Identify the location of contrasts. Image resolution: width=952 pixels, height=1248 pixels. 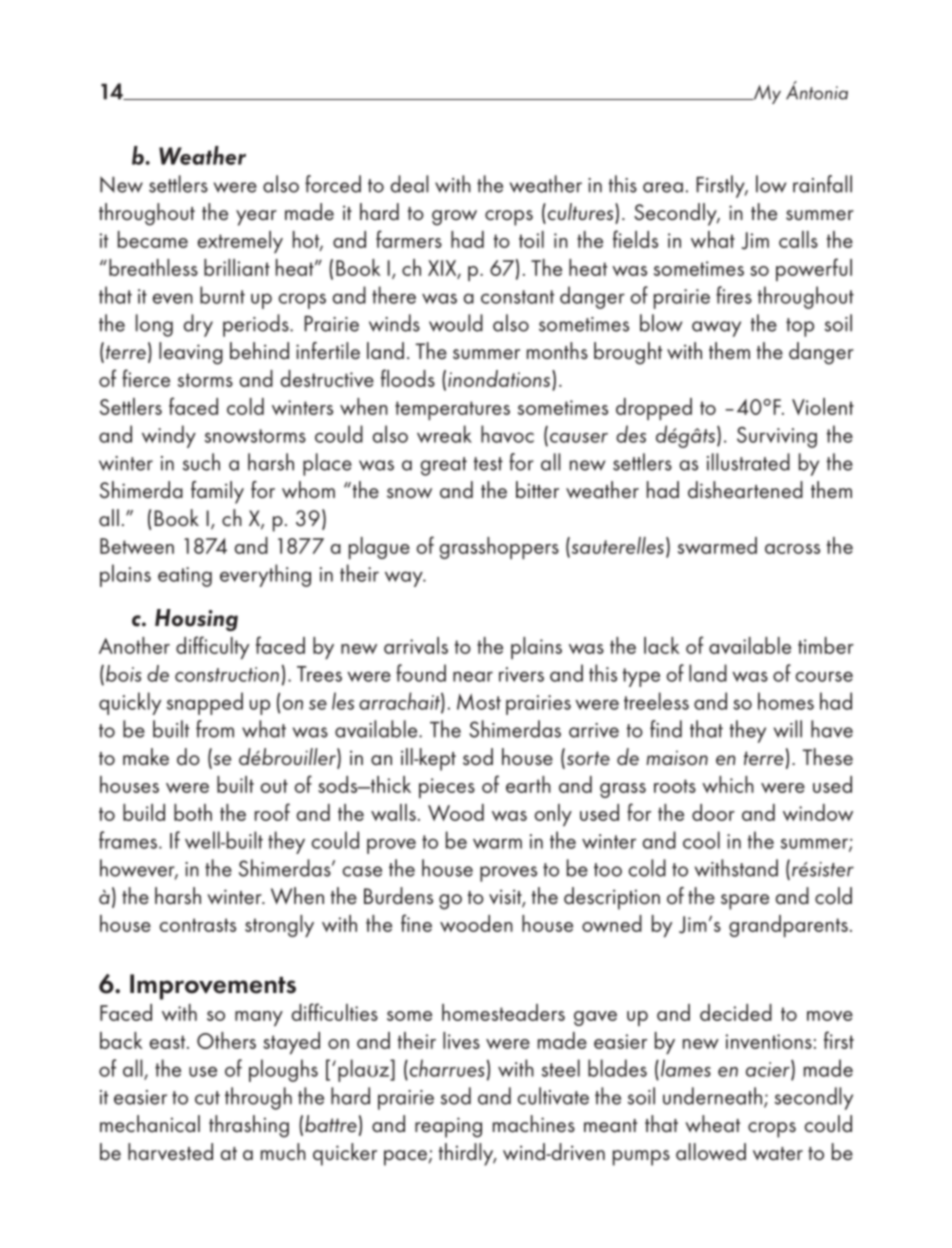
(198, 925).
